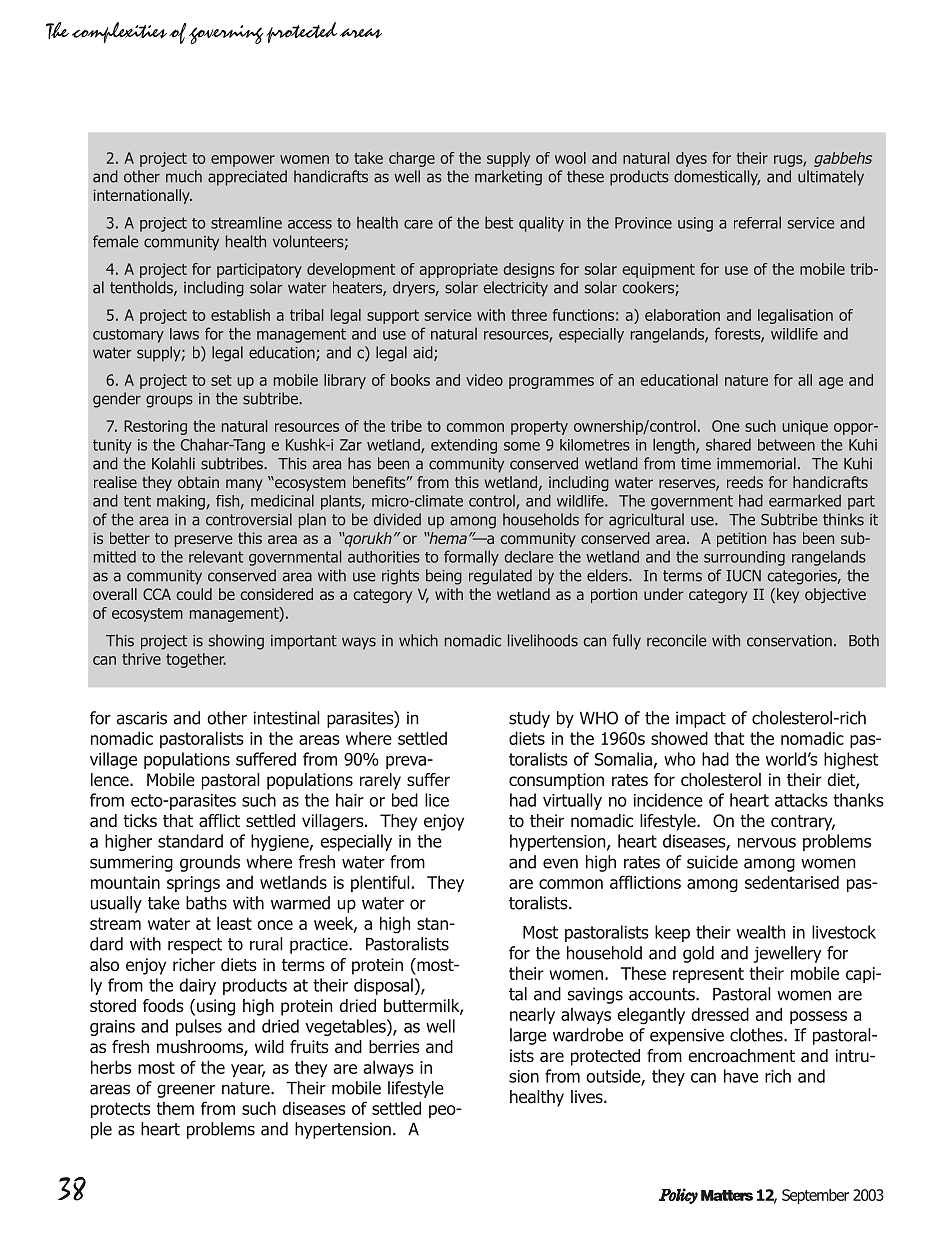 The width and height of the document is (952, 1233). I want to click on even, so click(560, 863).
